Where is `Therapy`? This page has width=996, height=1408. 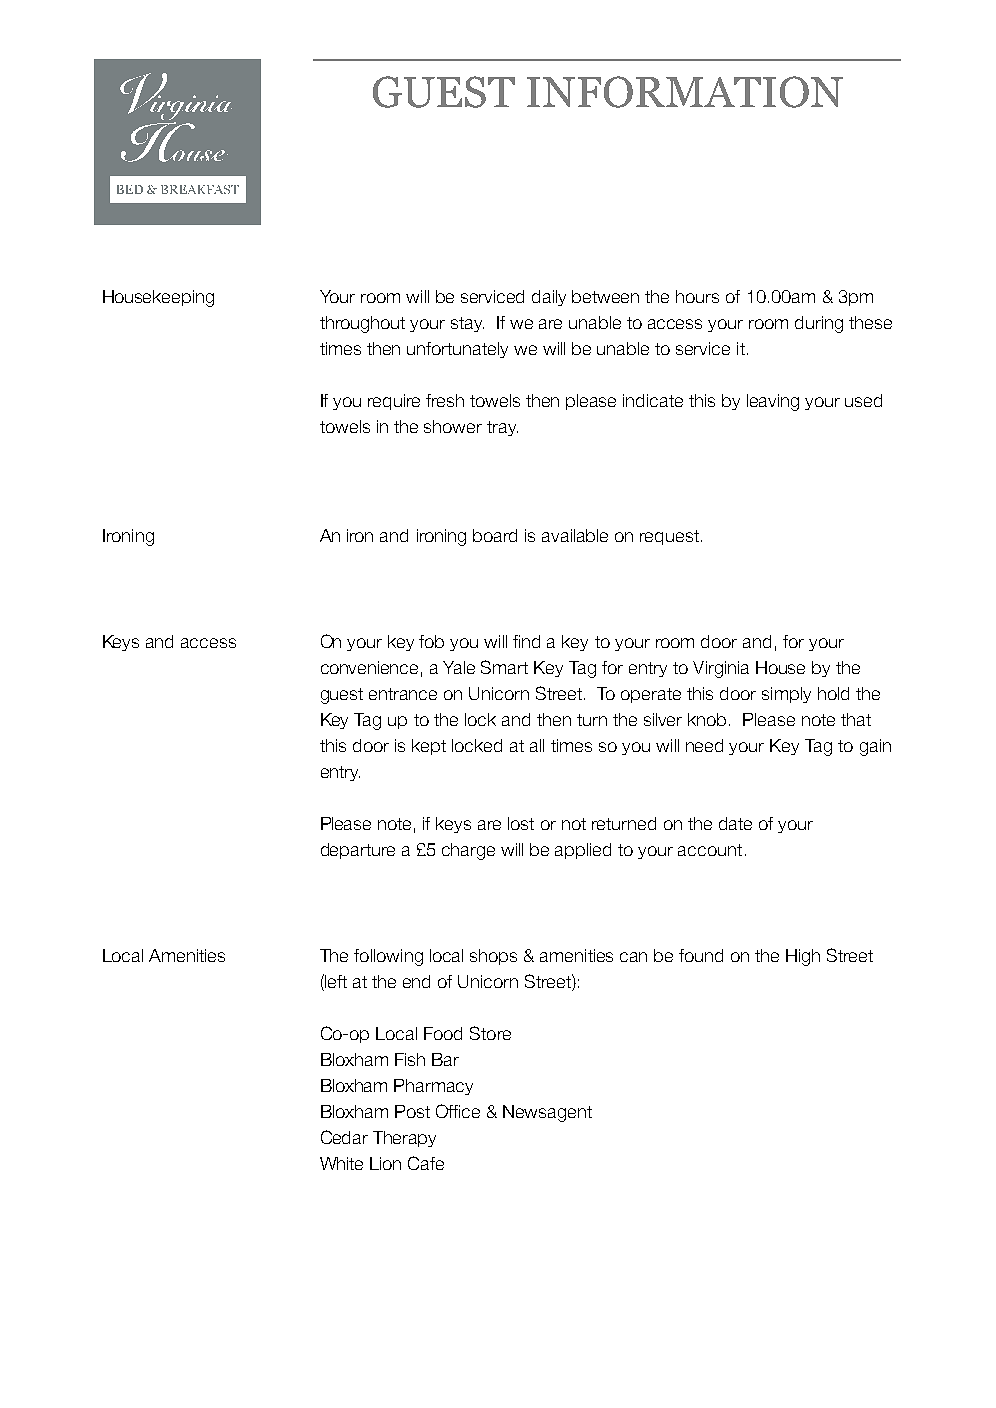
Therapy is located at coordinates (404, 1139).
